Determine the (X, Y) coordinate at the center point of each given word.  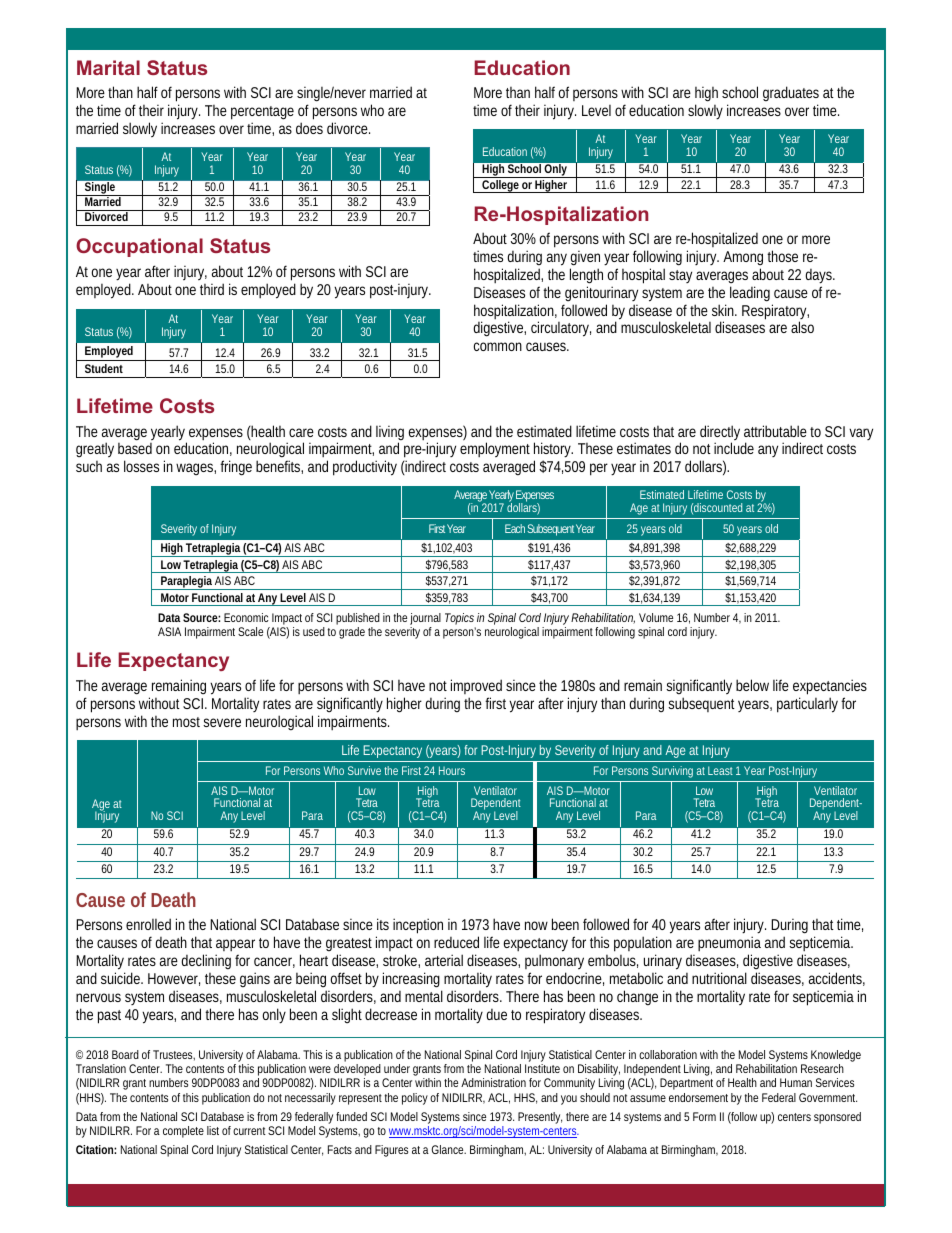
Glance (448, 1149)
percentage (262, 113)
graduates (791, 95)
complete (183, 1132)
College (500, 186)
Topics (460, 620)
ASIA (169, 631)
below (752, 685)
